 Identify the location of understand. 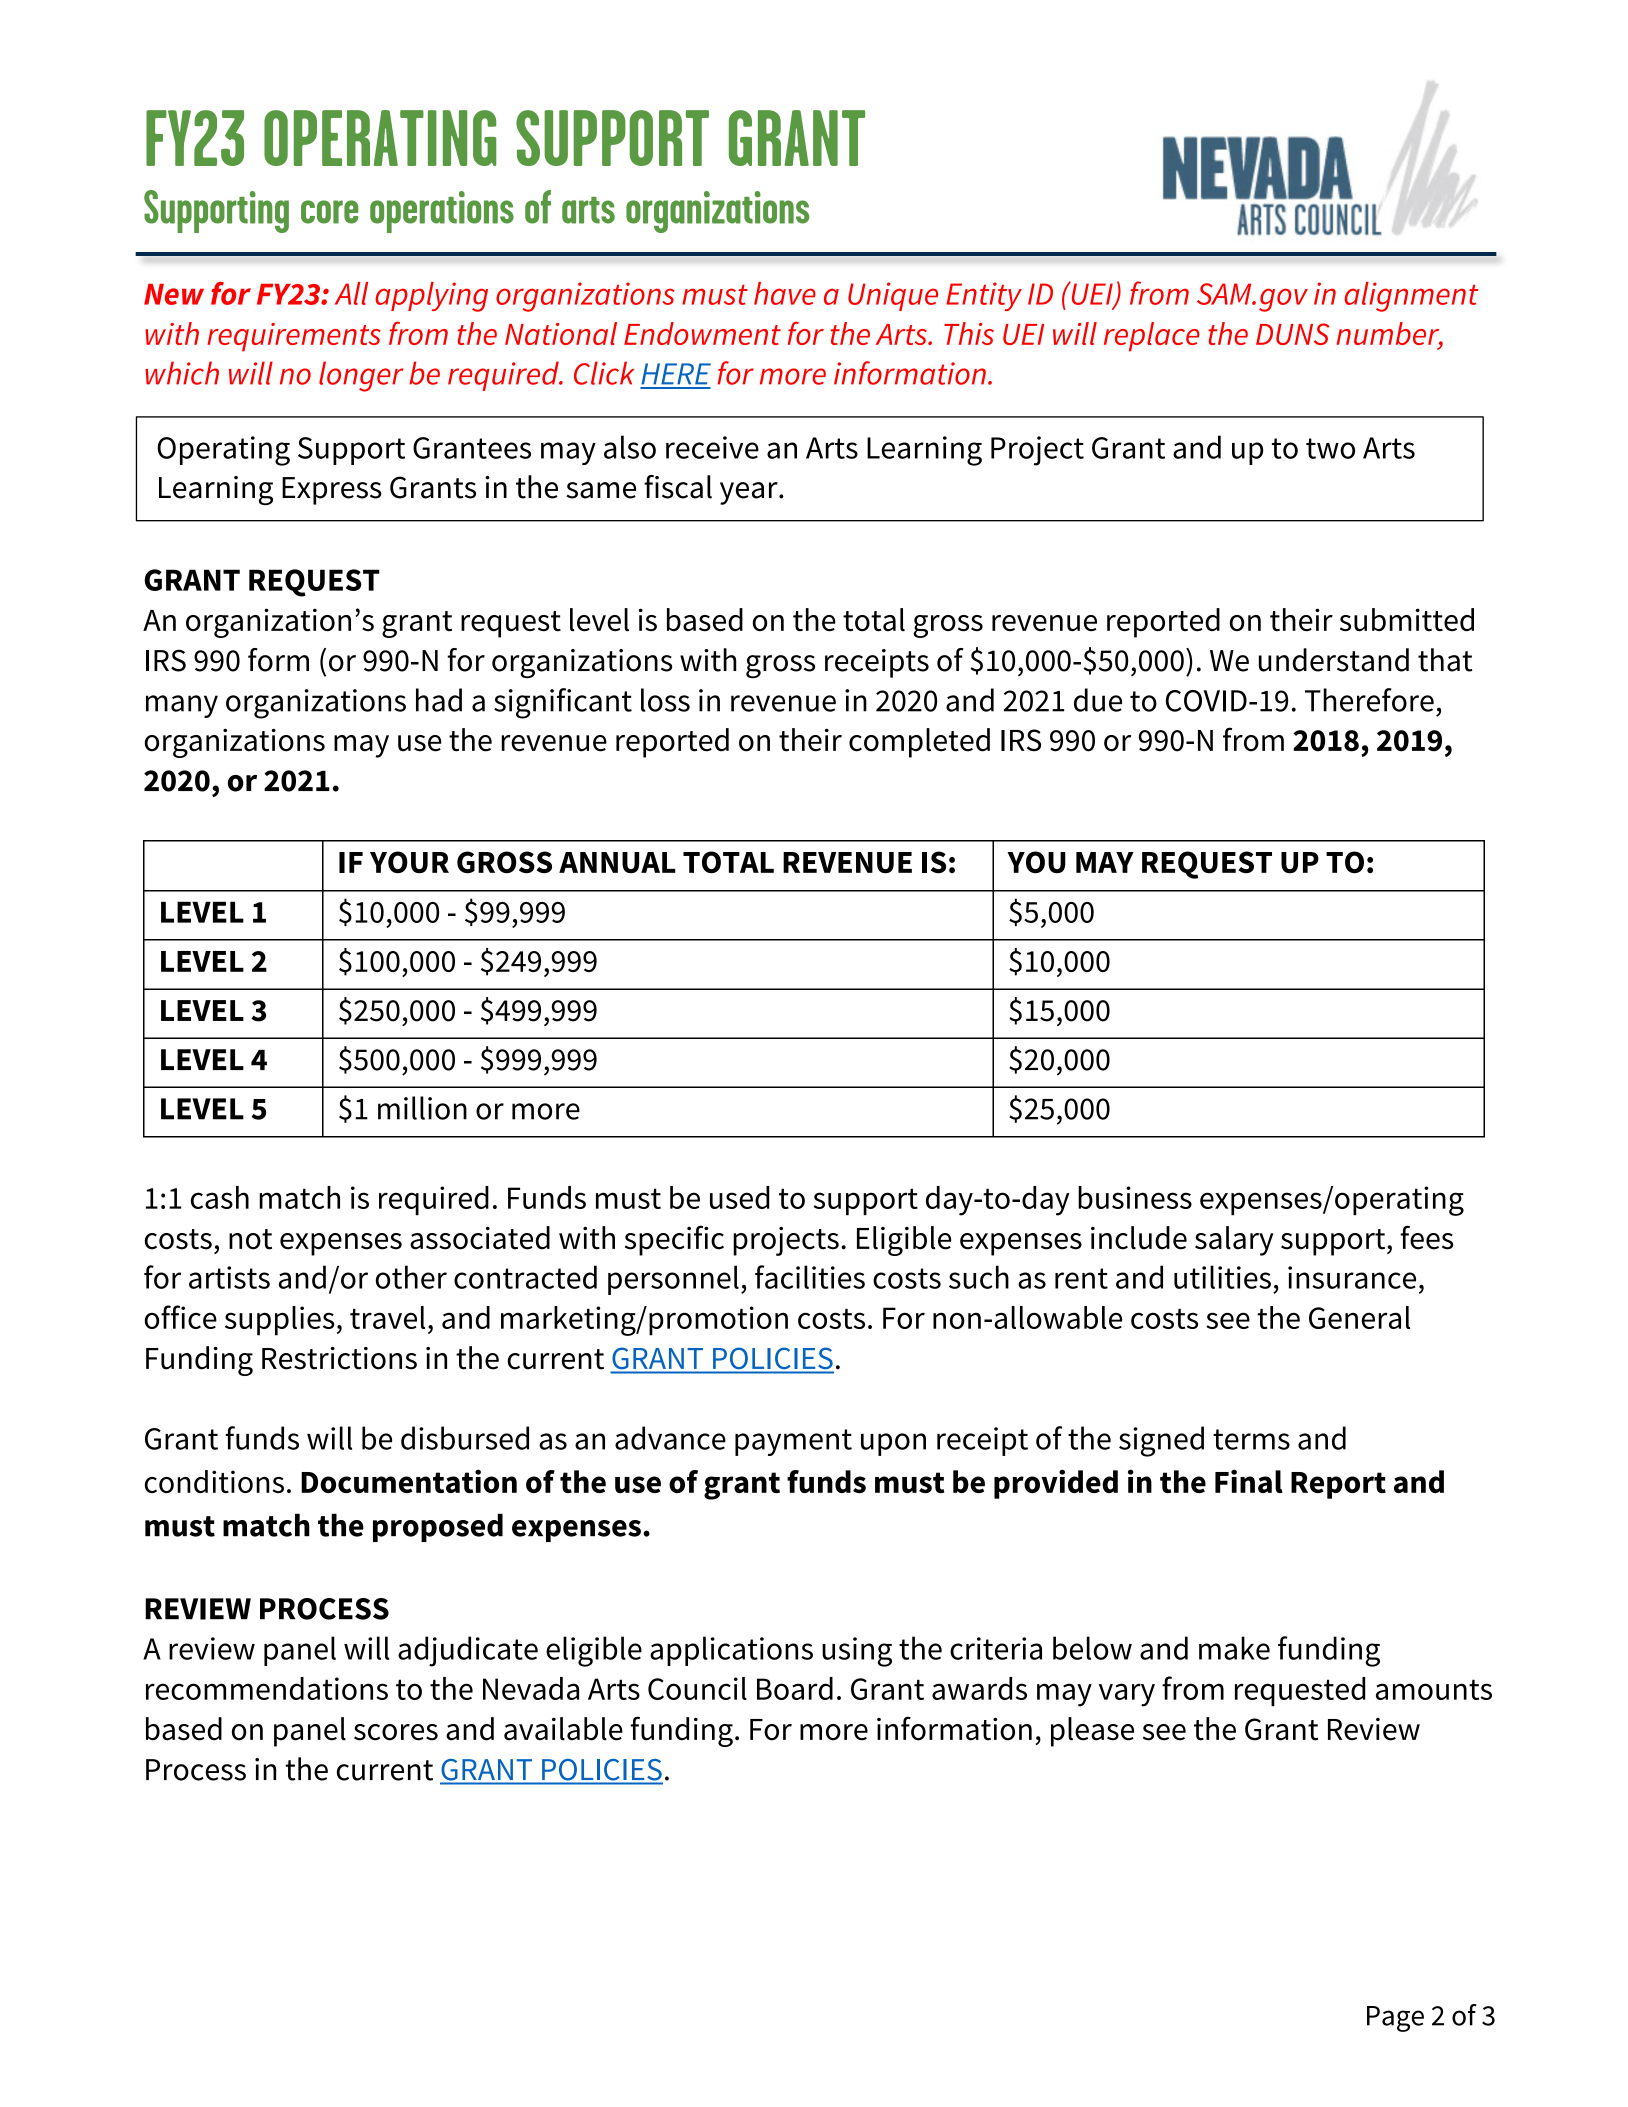
(1334, 660).
